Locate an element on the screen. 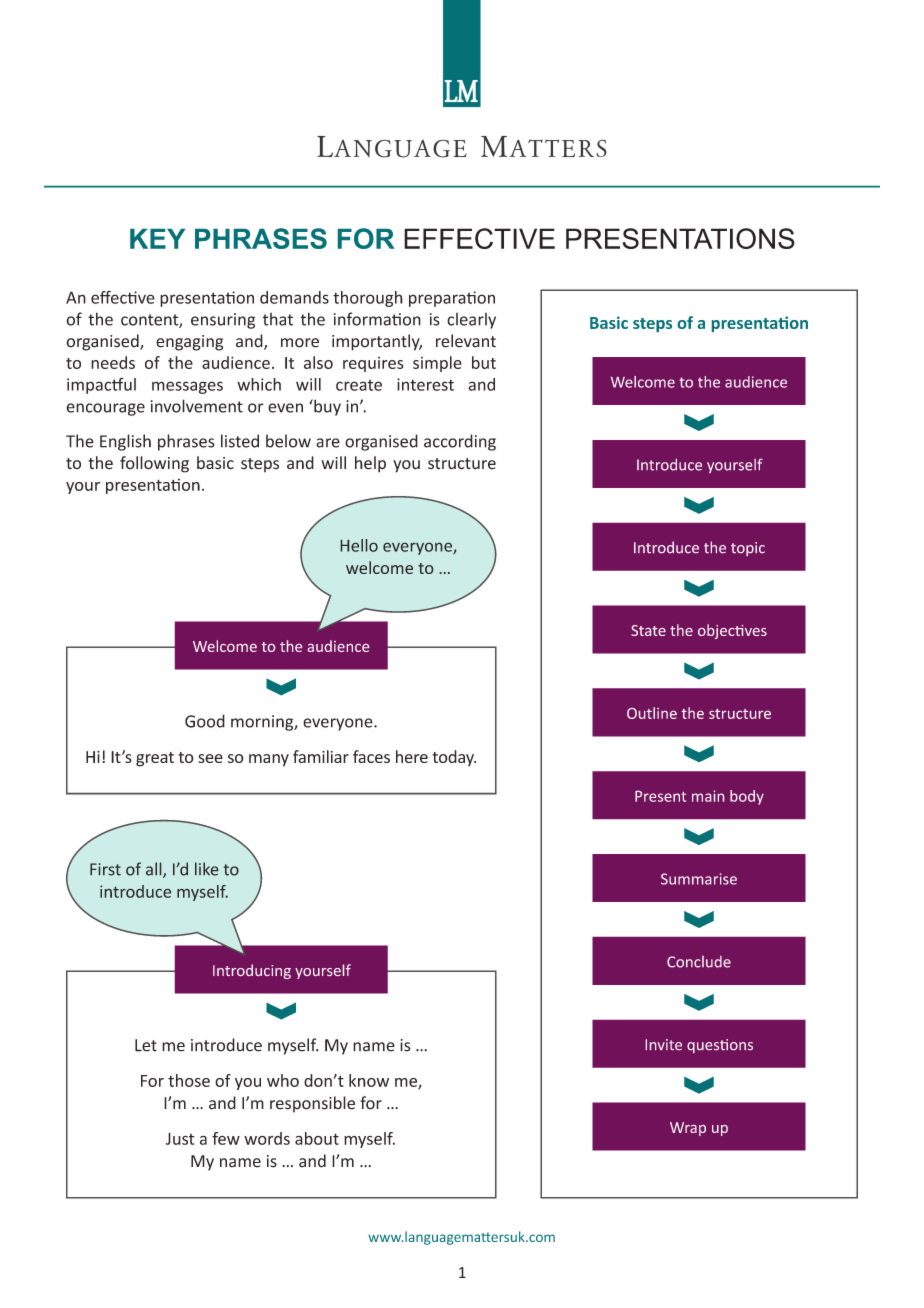 This screenshot has width=924, height=1308. Just is located at coordinates (180, 1139).
